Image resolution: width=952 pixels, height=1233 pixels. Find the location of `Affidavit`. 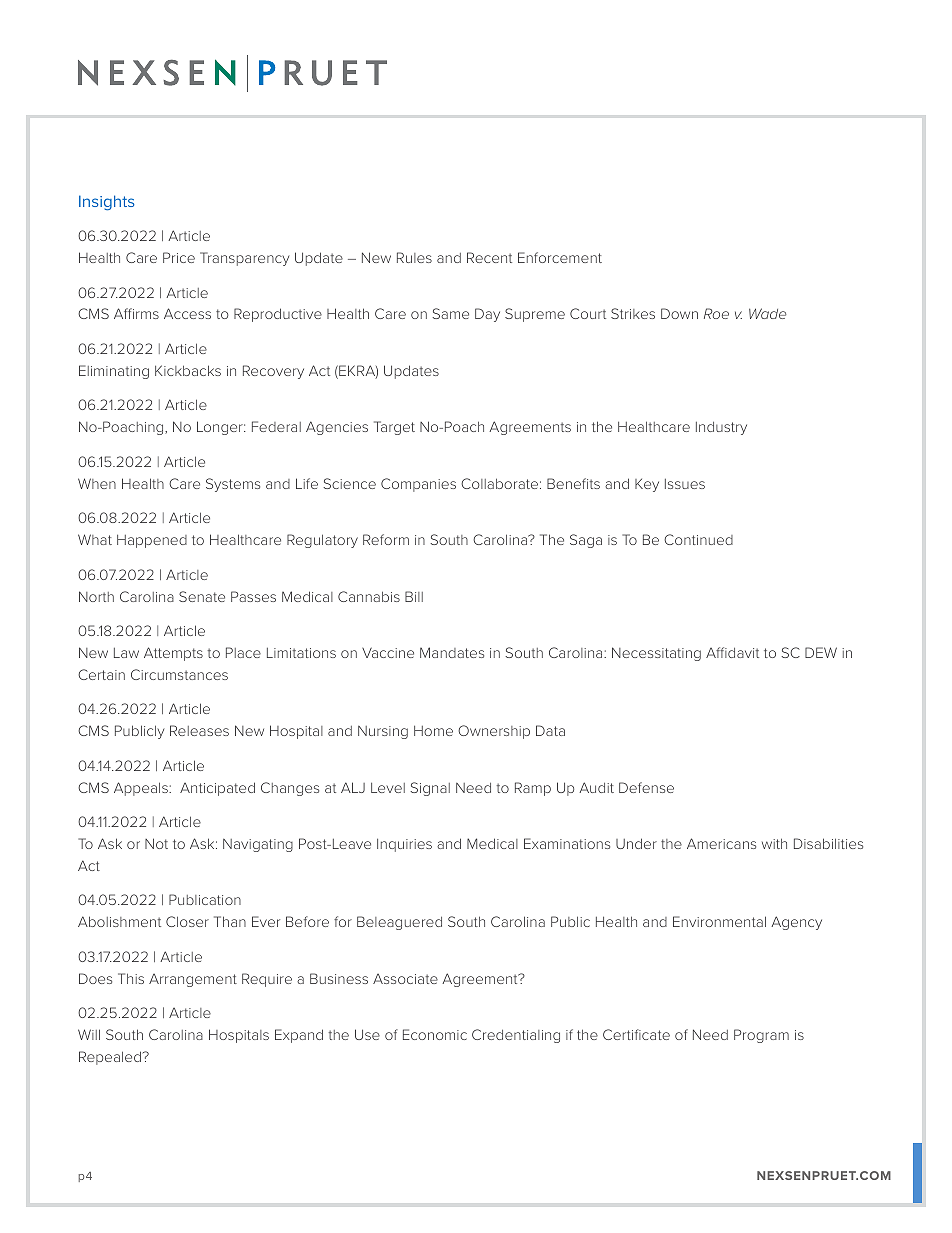

Affidavit is located at coordinates (732, 652).
